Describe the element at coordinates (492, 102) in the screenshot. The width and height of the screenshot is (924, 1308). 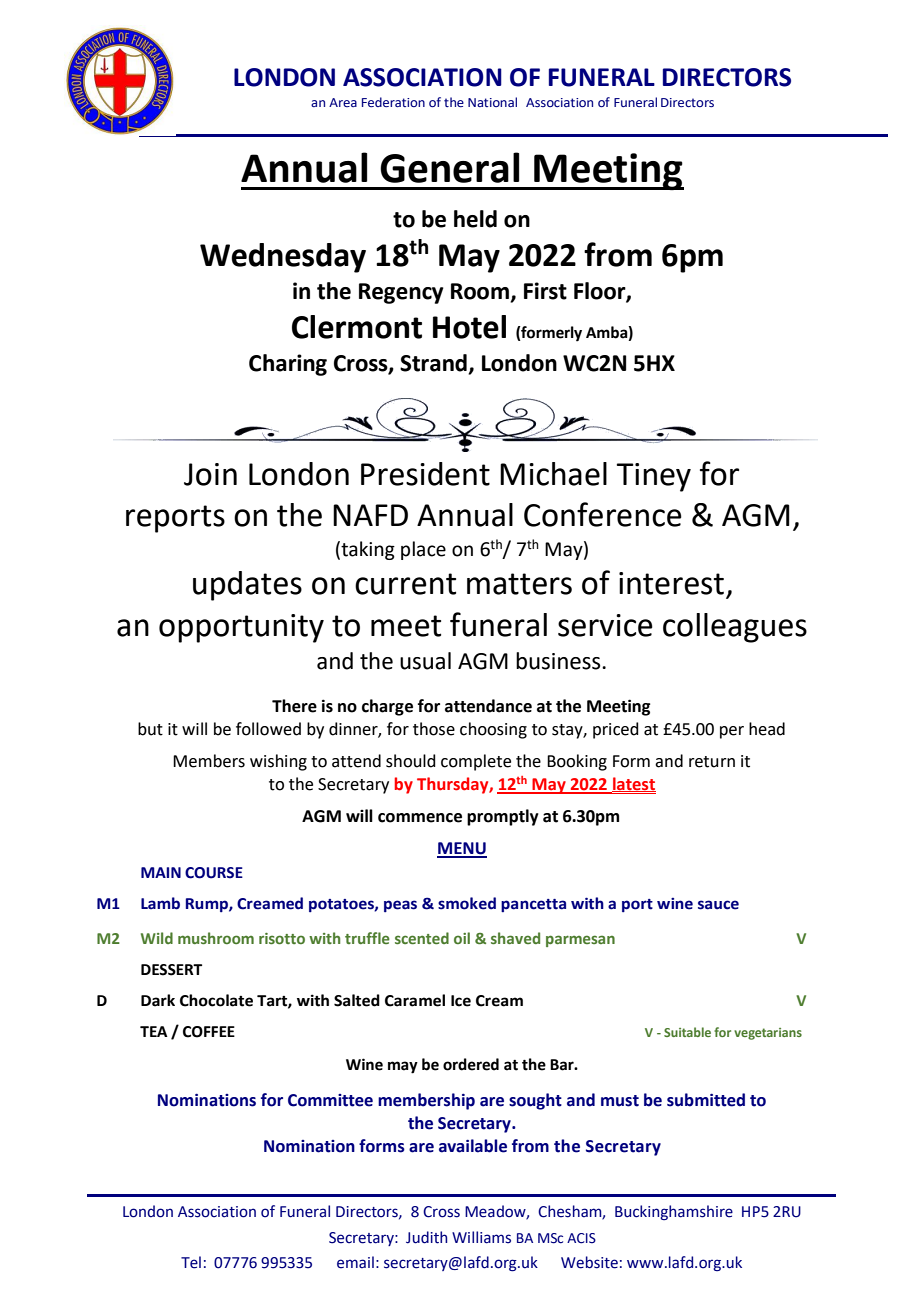
I see `National` at that location.
